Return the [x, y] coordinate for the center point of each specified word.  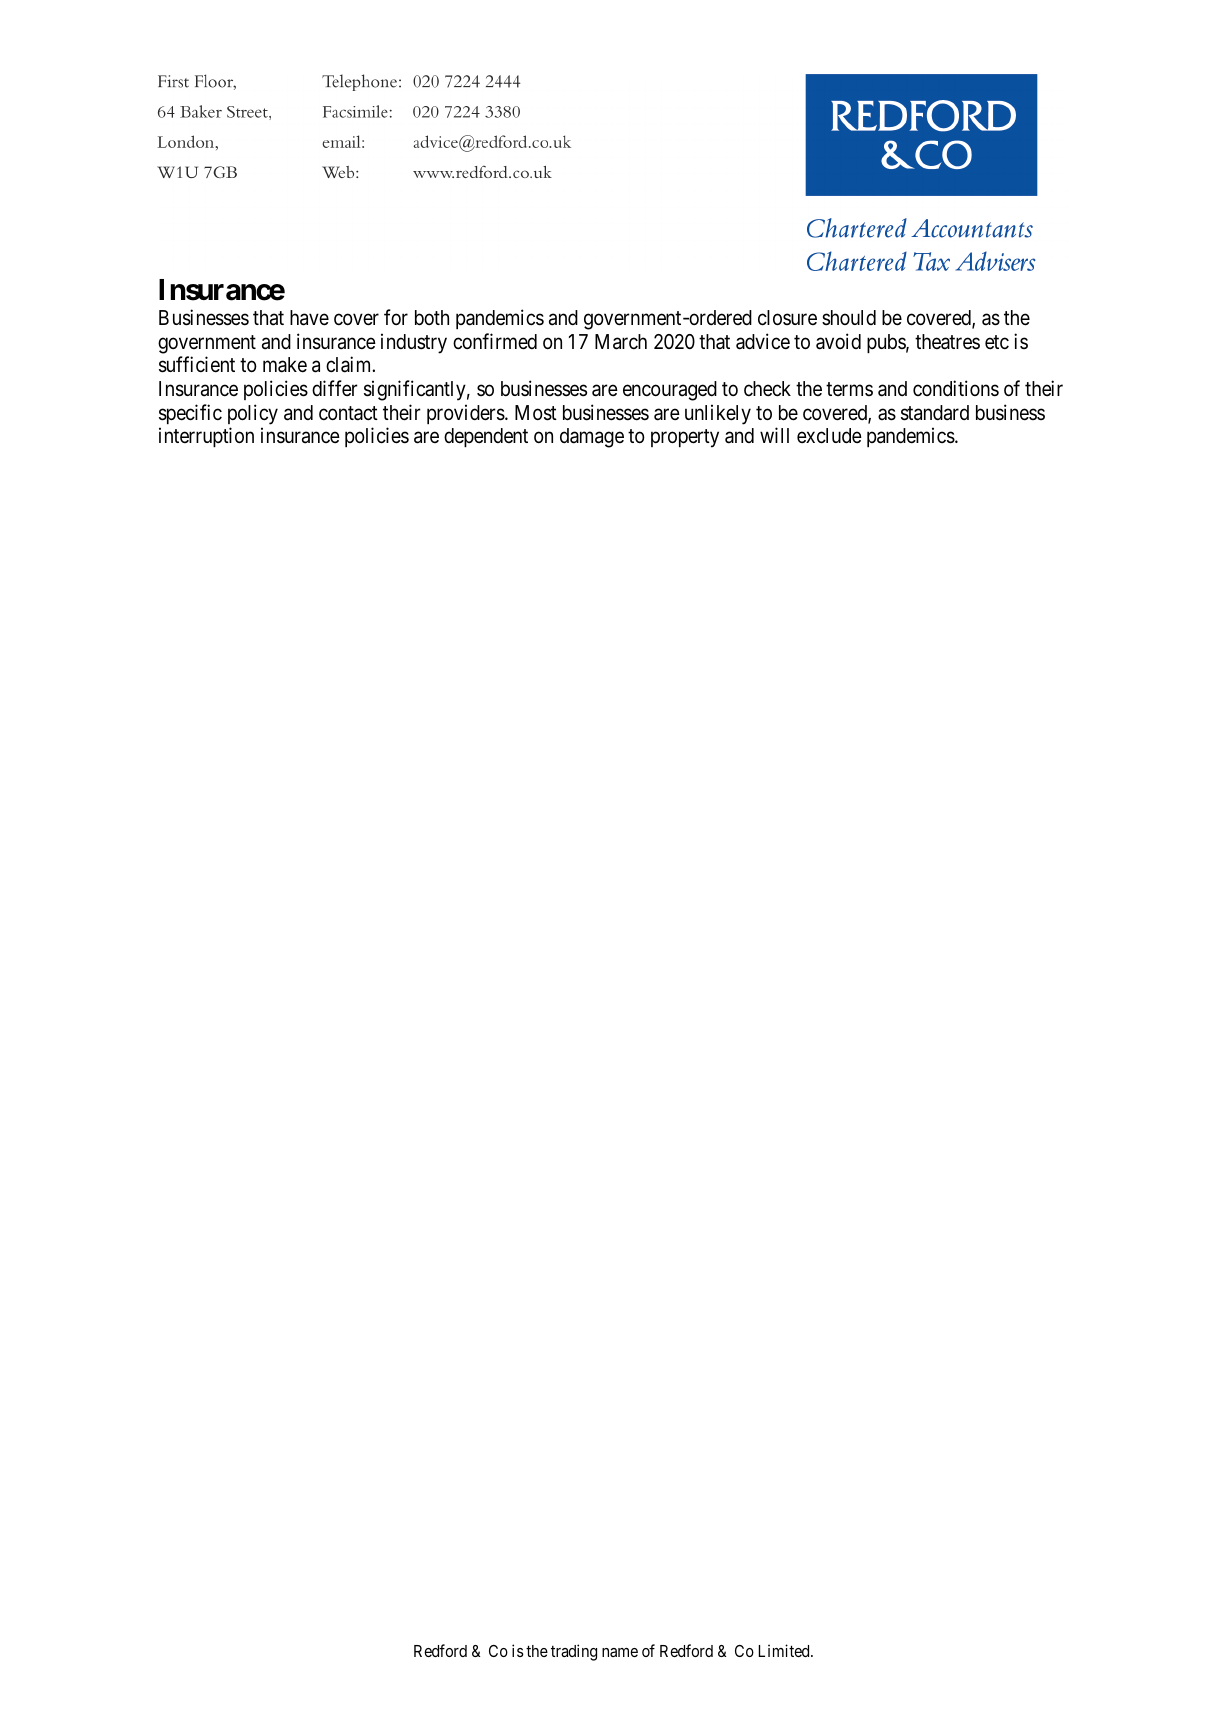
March [621, 342]
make [285, 365]
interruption [206, 437]
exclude [829, 436]
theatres [947, 342]
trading [574, 1652]
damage [592, 438]
